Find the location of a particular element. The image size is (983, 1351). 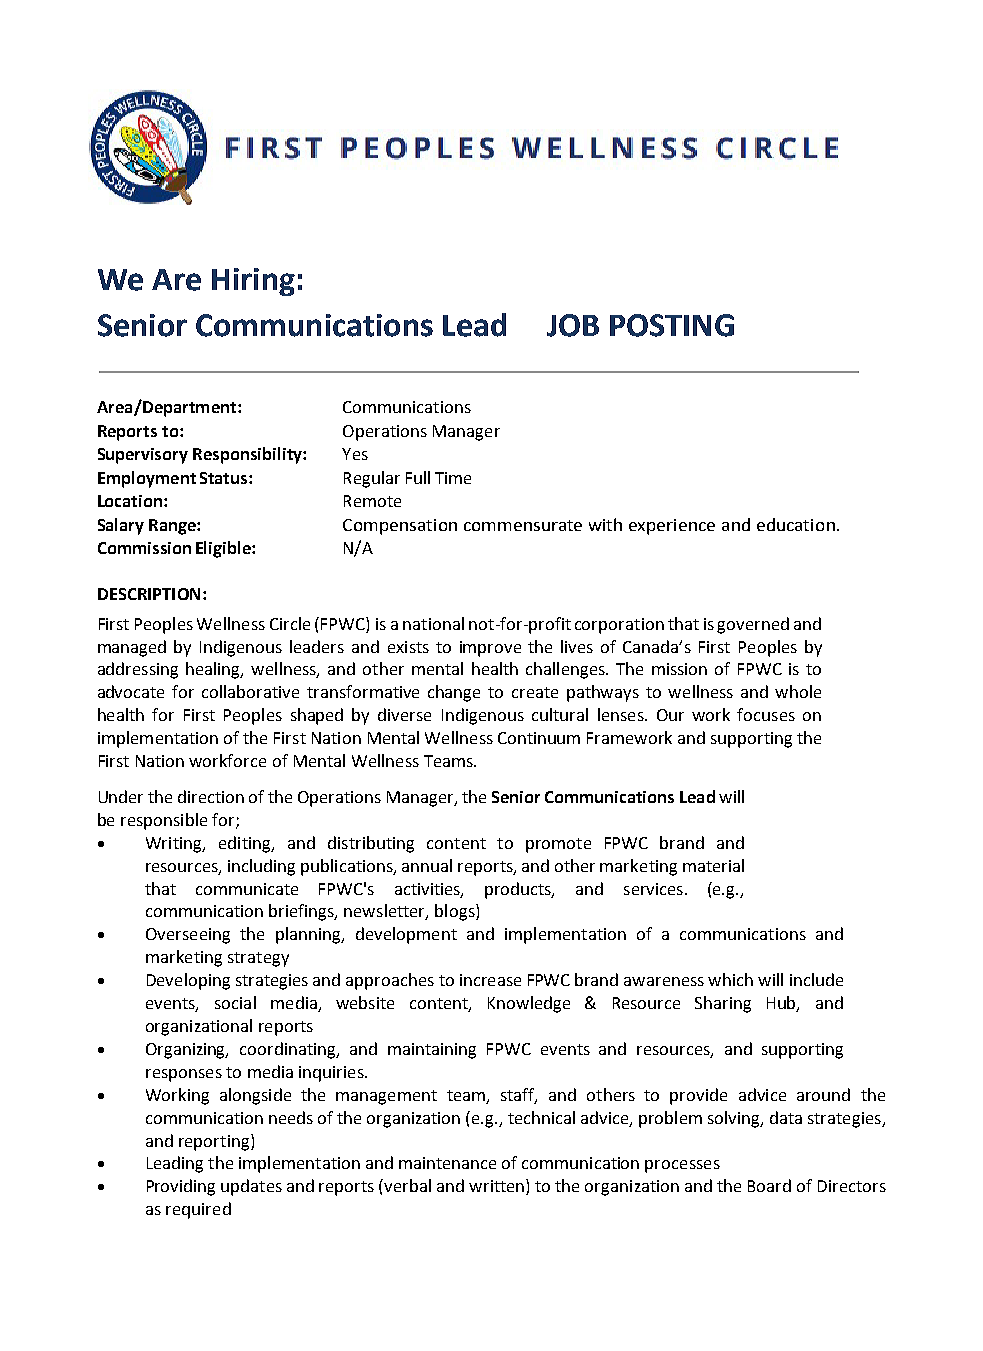

direction is located at coordinates (211, 796).
